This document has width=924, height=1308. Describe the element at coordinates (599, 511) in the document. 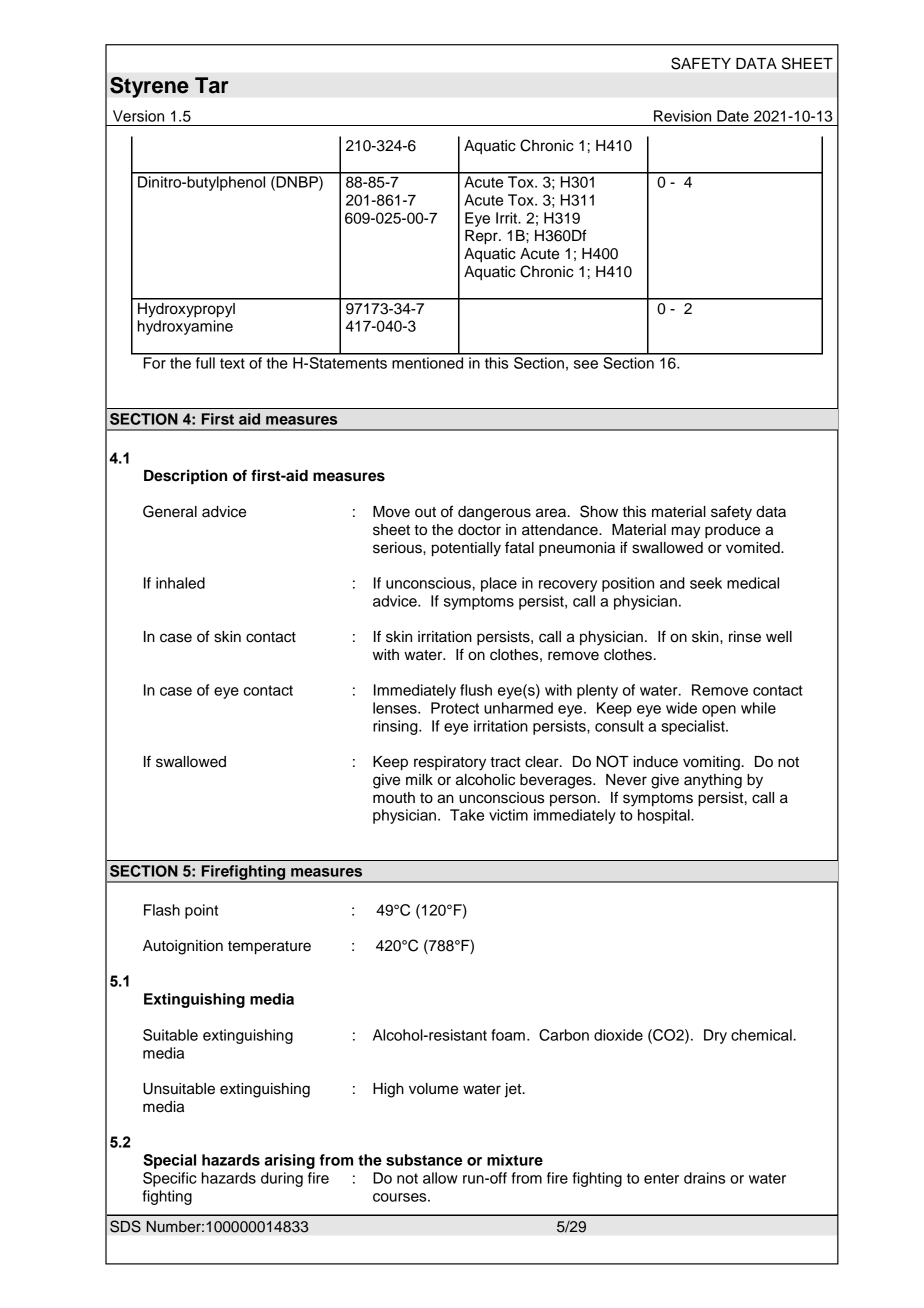

I see `Show` at that location.
